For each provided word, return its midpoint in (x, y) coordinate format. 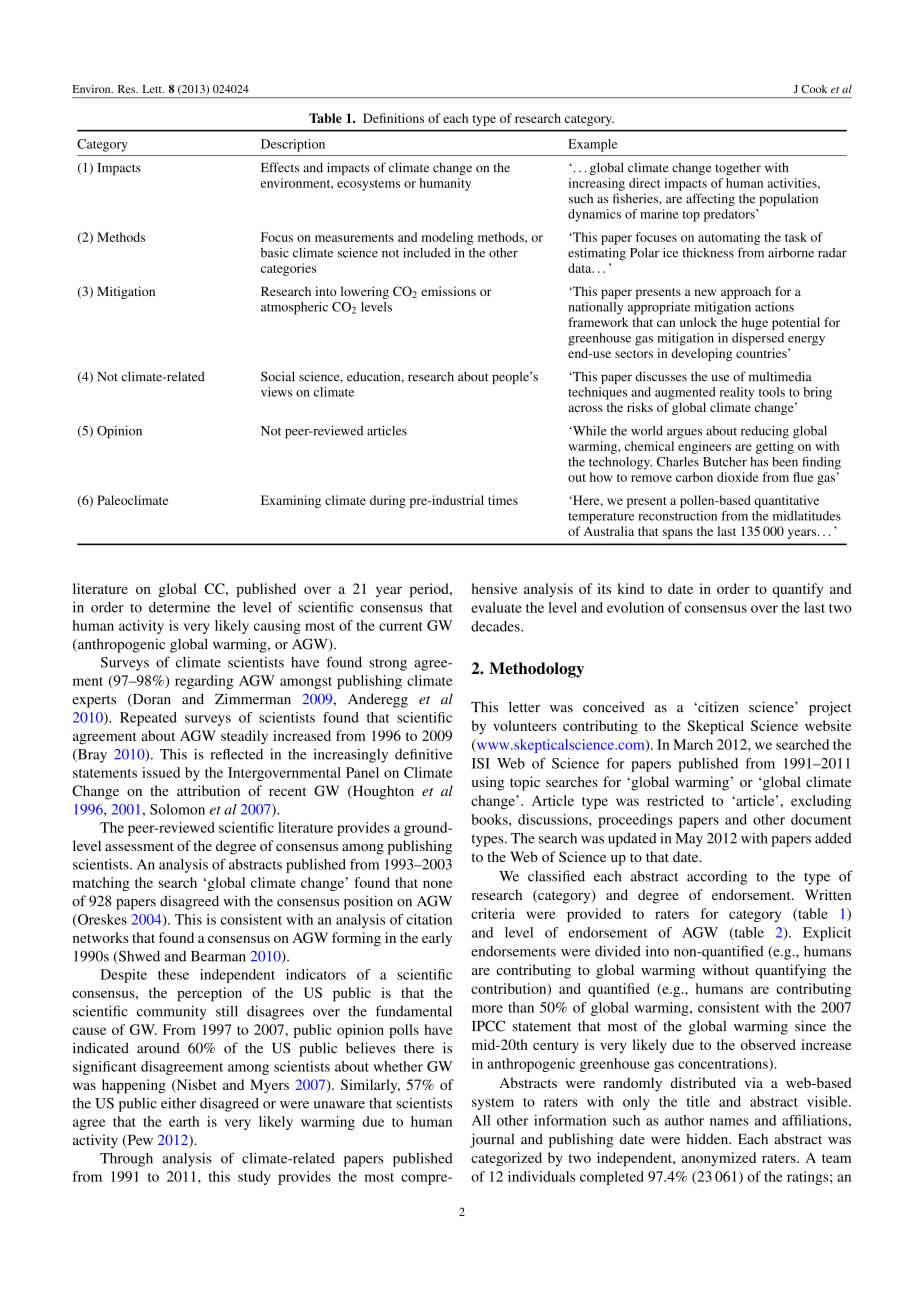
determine (179, 607)
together (738, 169)
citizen (717, 707)
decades (496, 626)
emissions (448, 291)
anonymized (719, 1159)
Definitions (393, 118)
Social (278, 376)
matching (101, 884)
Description (293, 145)
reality (737, 393)
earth (184, 1121)
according (717, 878)
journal (492, 1140)
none (437, 884)
